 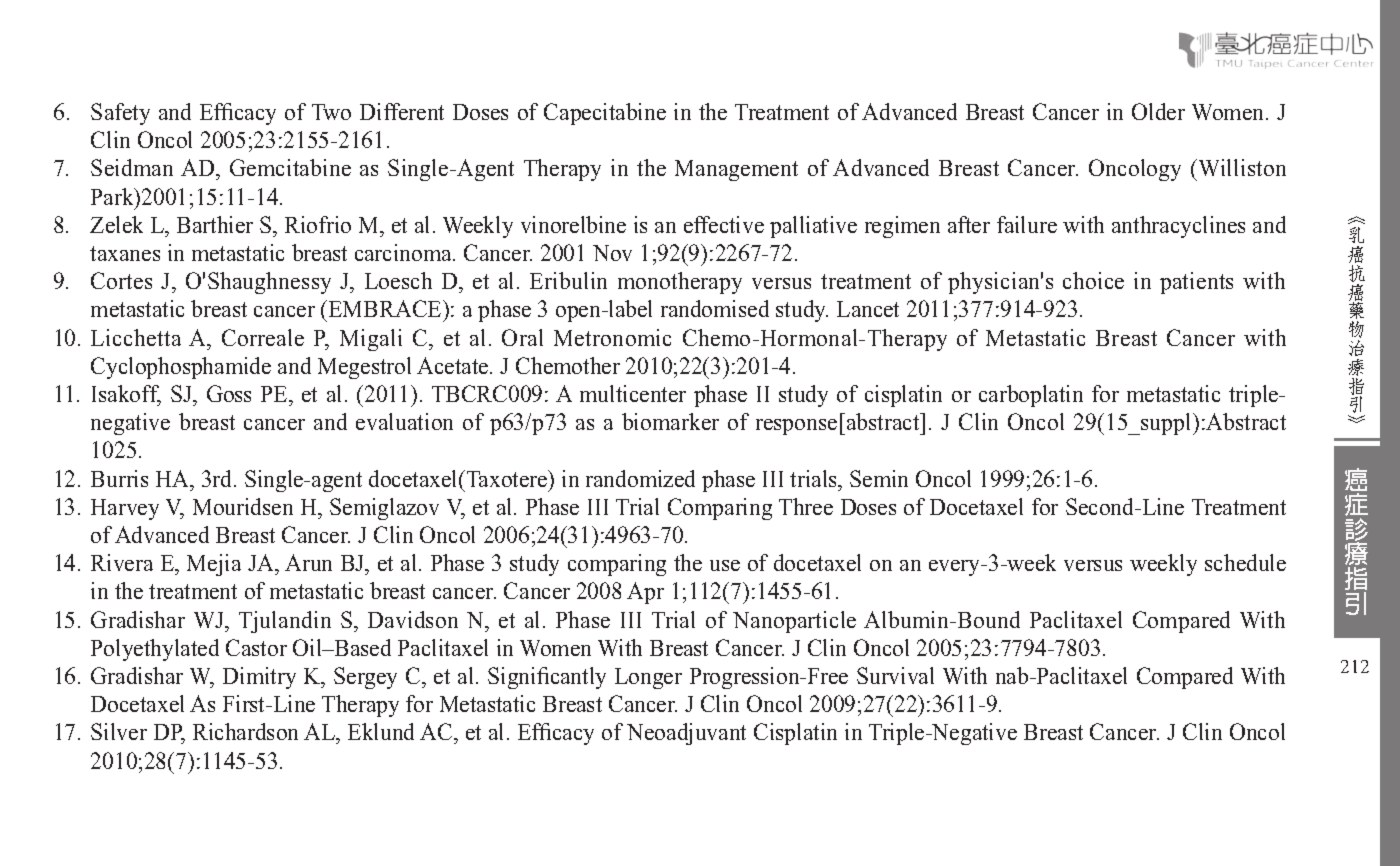 I want to click on Management, so click(x=736, y=170).
